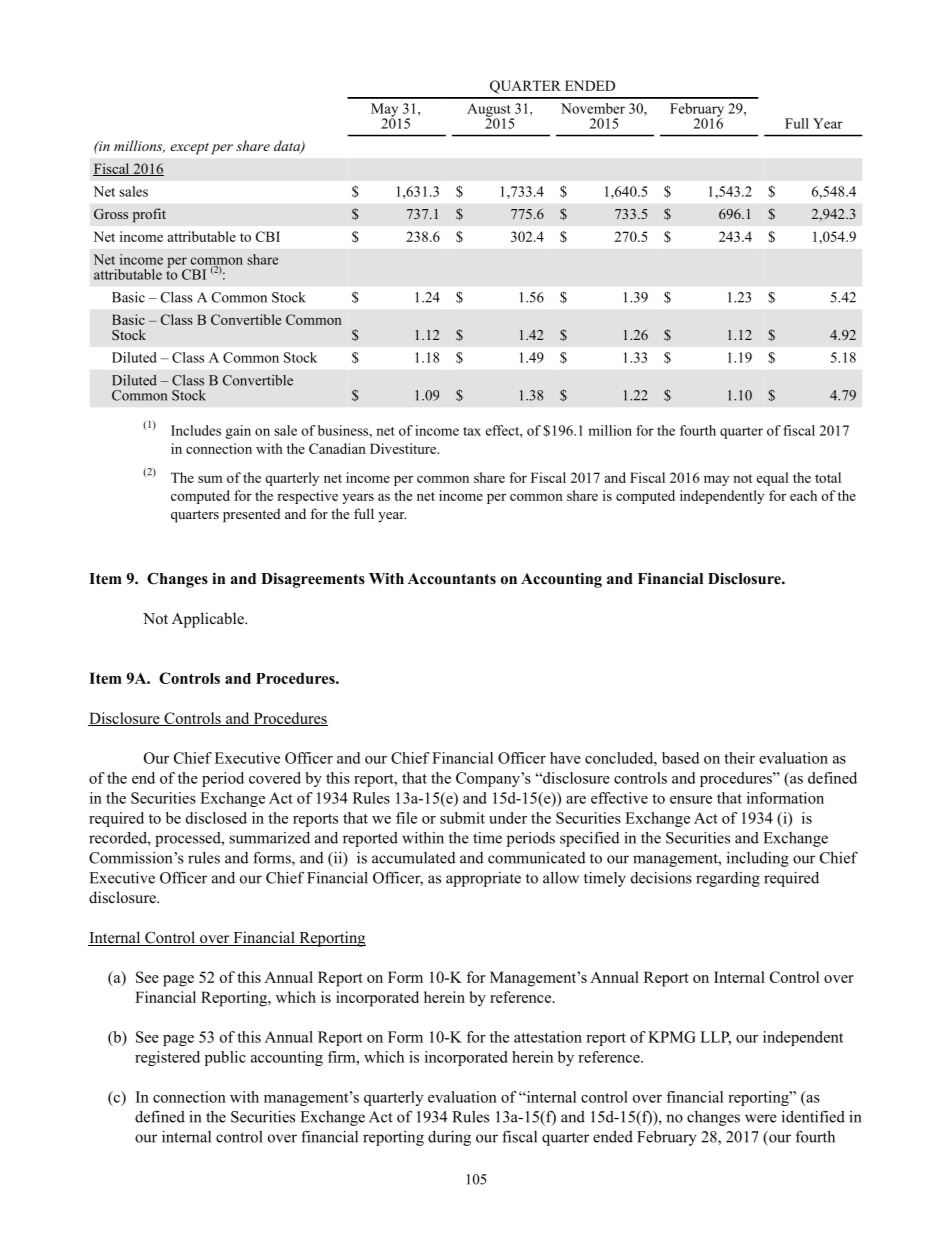 The height and width of the image is (1233, 952). What do you see at coordinates (196, 430) in the image?
I see `Includes` at bounding box center [196, 430].
